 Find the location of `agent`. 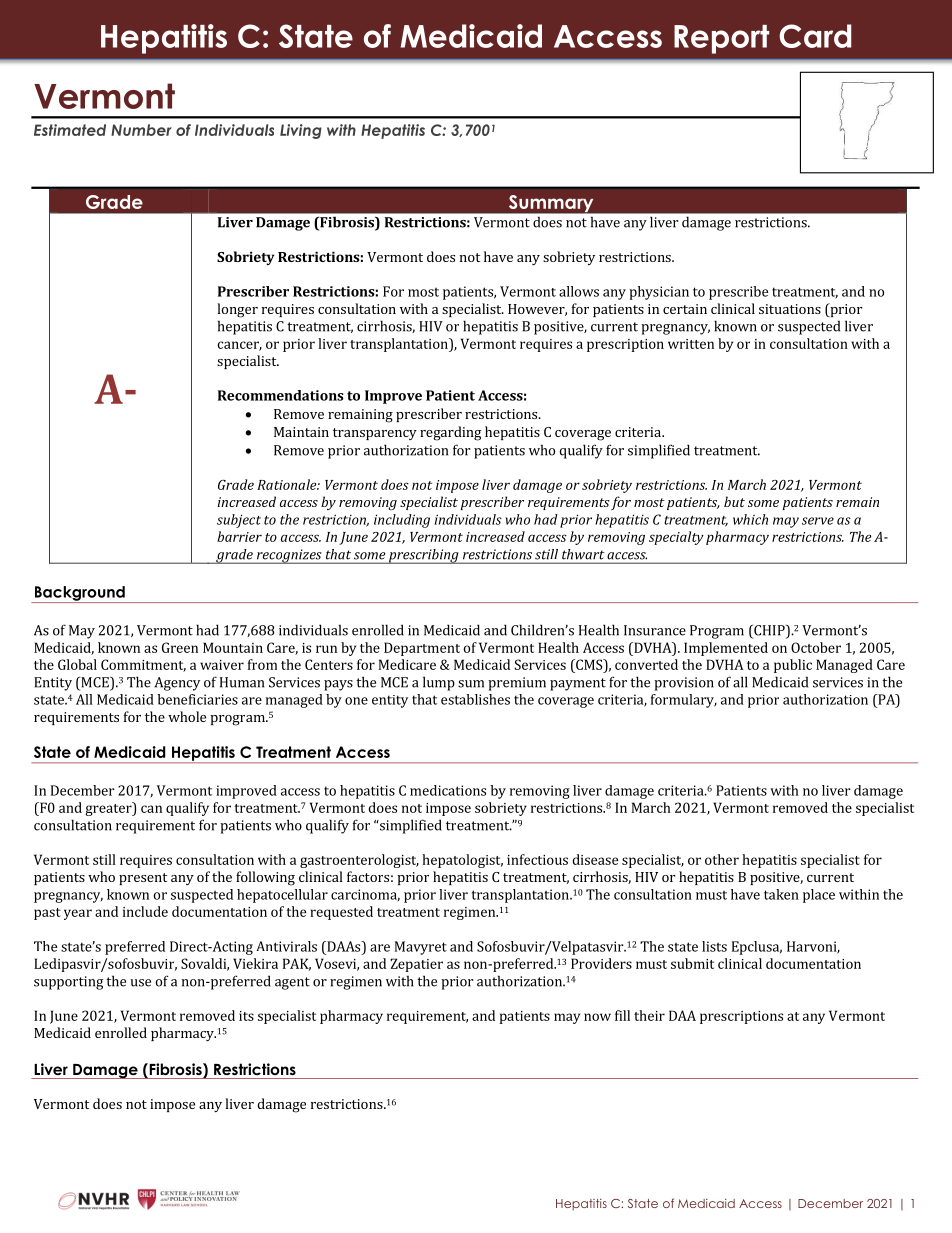

agent is located at coordinates (292, 983).
